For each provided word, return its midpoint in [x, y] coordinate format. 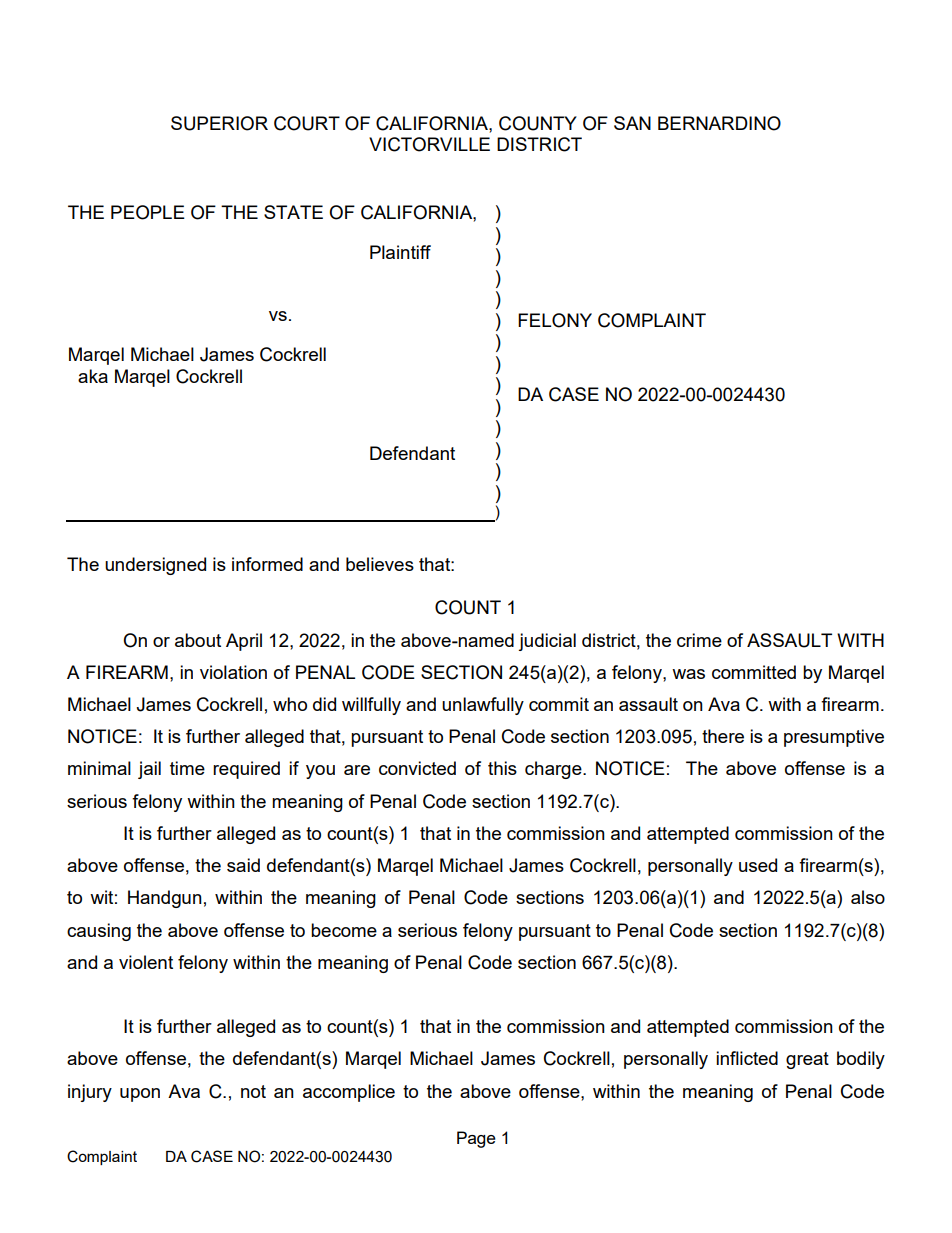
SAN [632, 123]
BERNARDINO [719, 123]
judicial [547, 642]
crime [699, 640]
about [198, 640]
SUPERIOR [219, 123]
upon [140, 1095]
